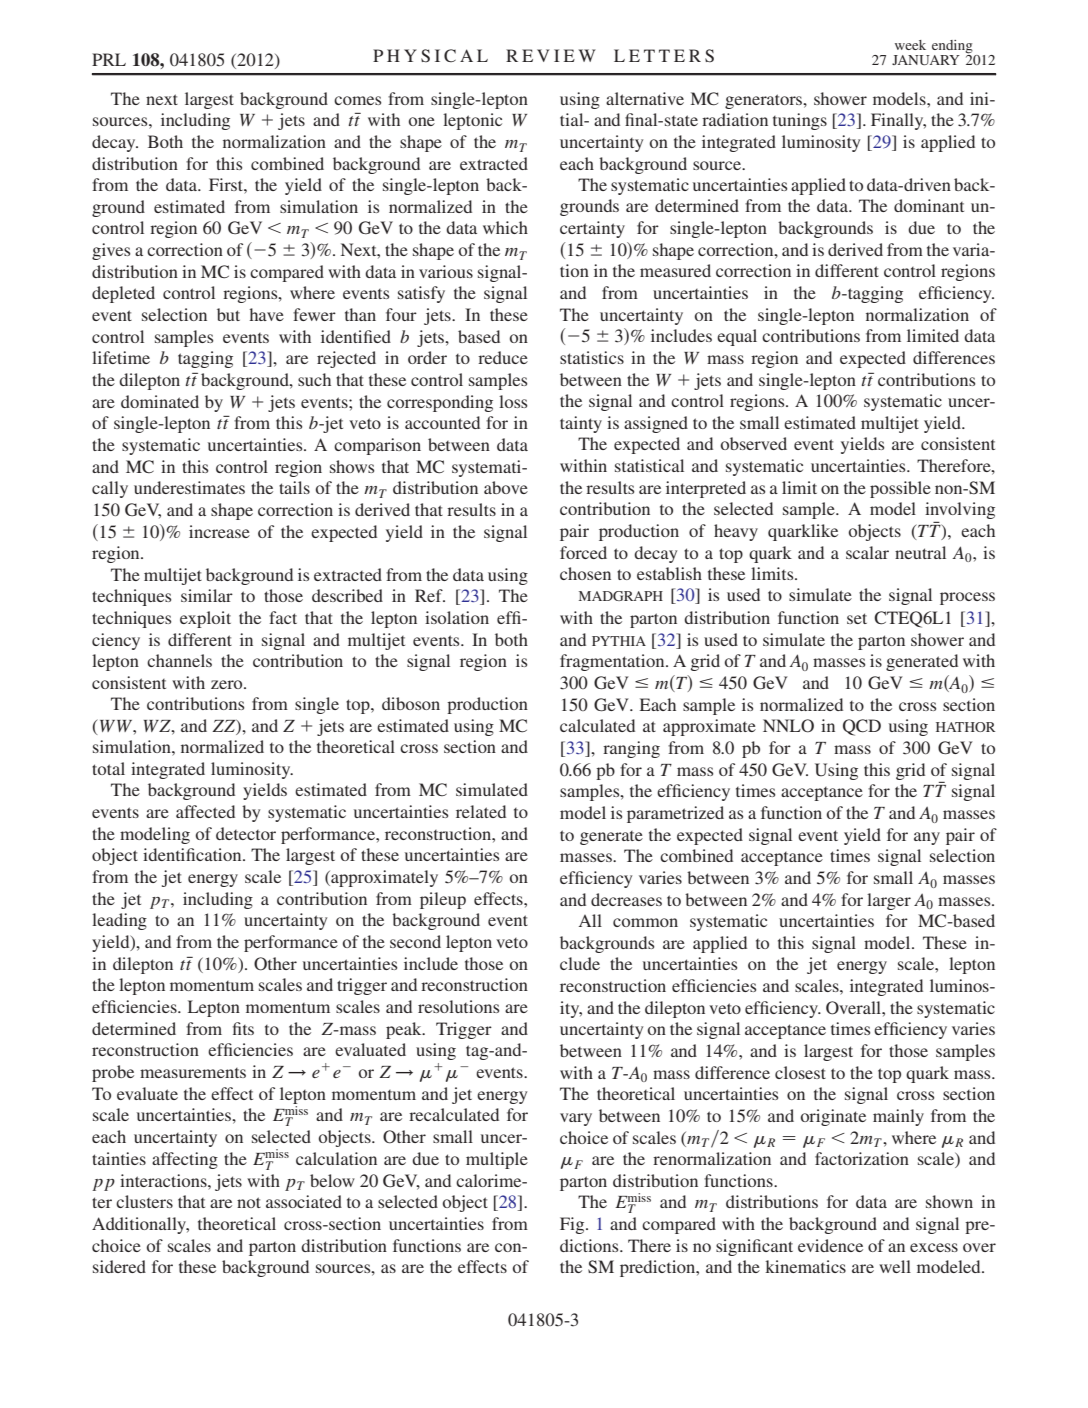 The height and width of the document is (1408, 1088). What do you see at coordinates (926, 60) in the document?
I see `JANUARY` at bounding box center [926, 60].
